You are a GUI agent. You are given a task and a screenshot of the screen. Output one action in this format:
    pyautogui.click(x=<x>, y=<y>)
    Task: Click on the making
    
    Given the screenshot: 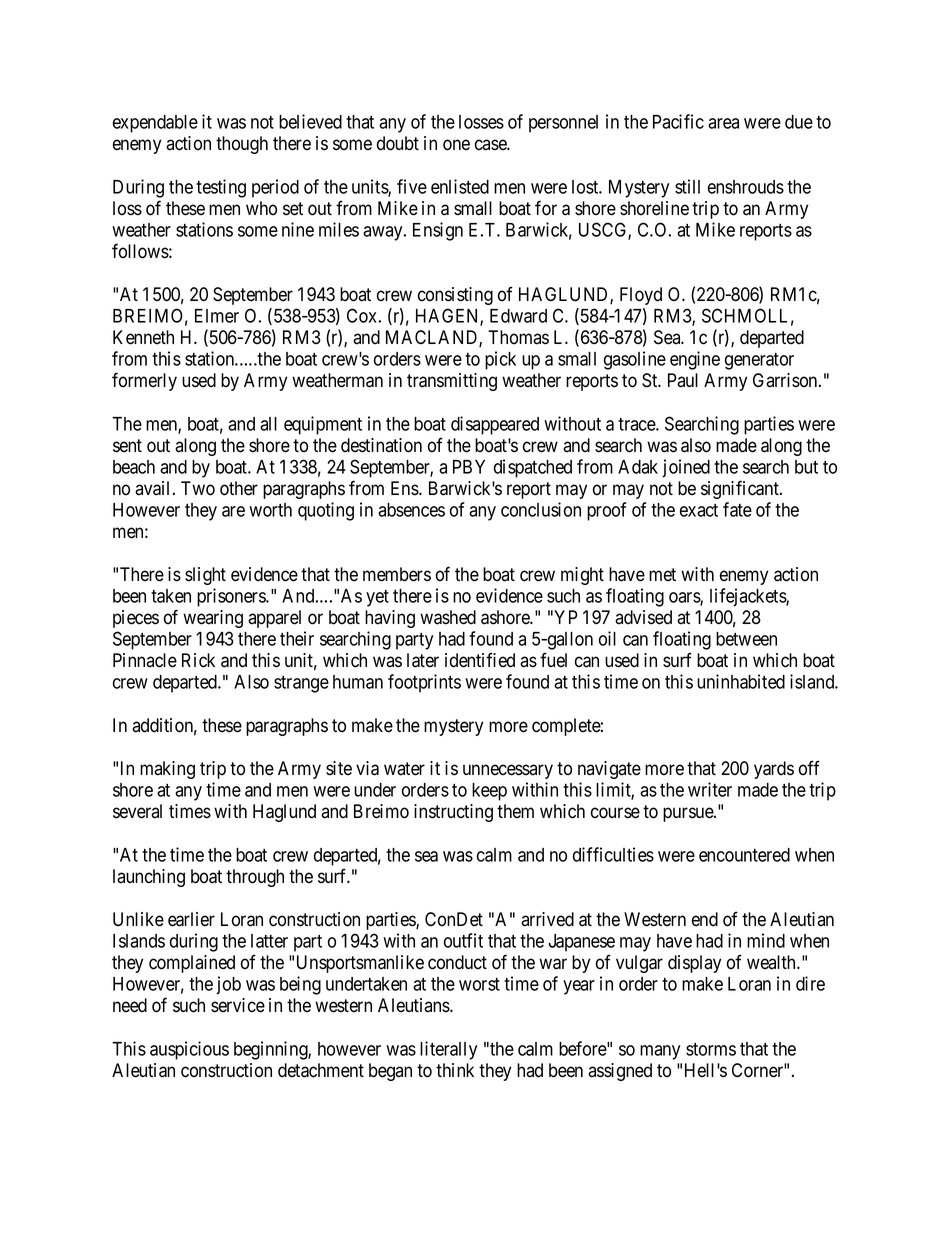 What is the action you would take?
    pyautogui.click(x=167, y=770)
